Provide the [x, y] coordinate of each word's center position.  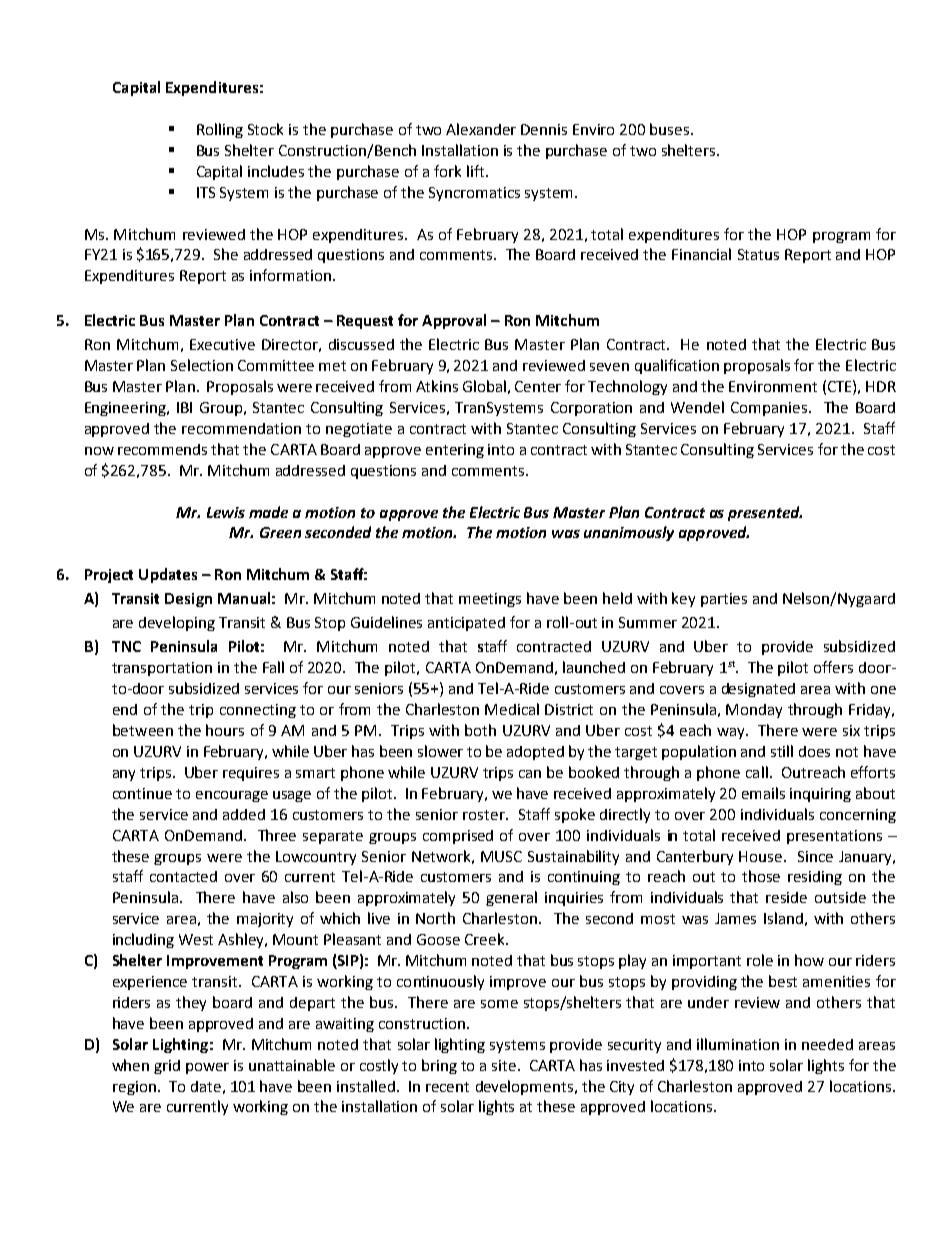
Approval [454, 321]
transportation [162, 669]
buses [671, 129]
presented [765, 513]
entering [455, 451]
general [511, 898]
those [761, 876]
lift [475, 171]
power [207, 1068]
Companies [770, 409]
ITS [206, 192]
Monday [754, 711]
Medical [512, 709]
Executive [222, 344]
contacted [183, 876]
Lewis [226, 512]
